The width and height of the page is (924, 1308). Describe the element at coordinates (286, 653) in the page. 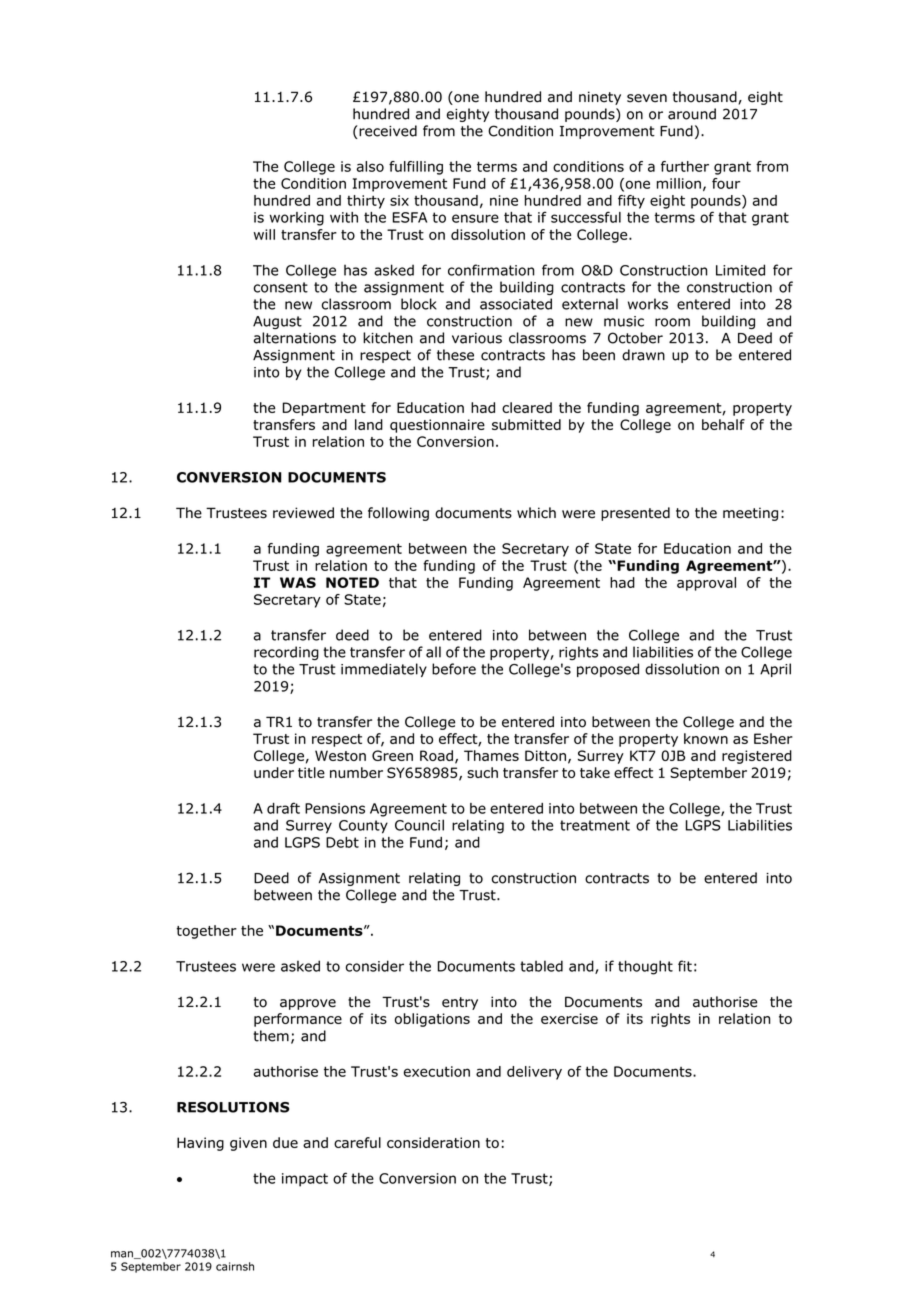

I see `recording` at that location.
